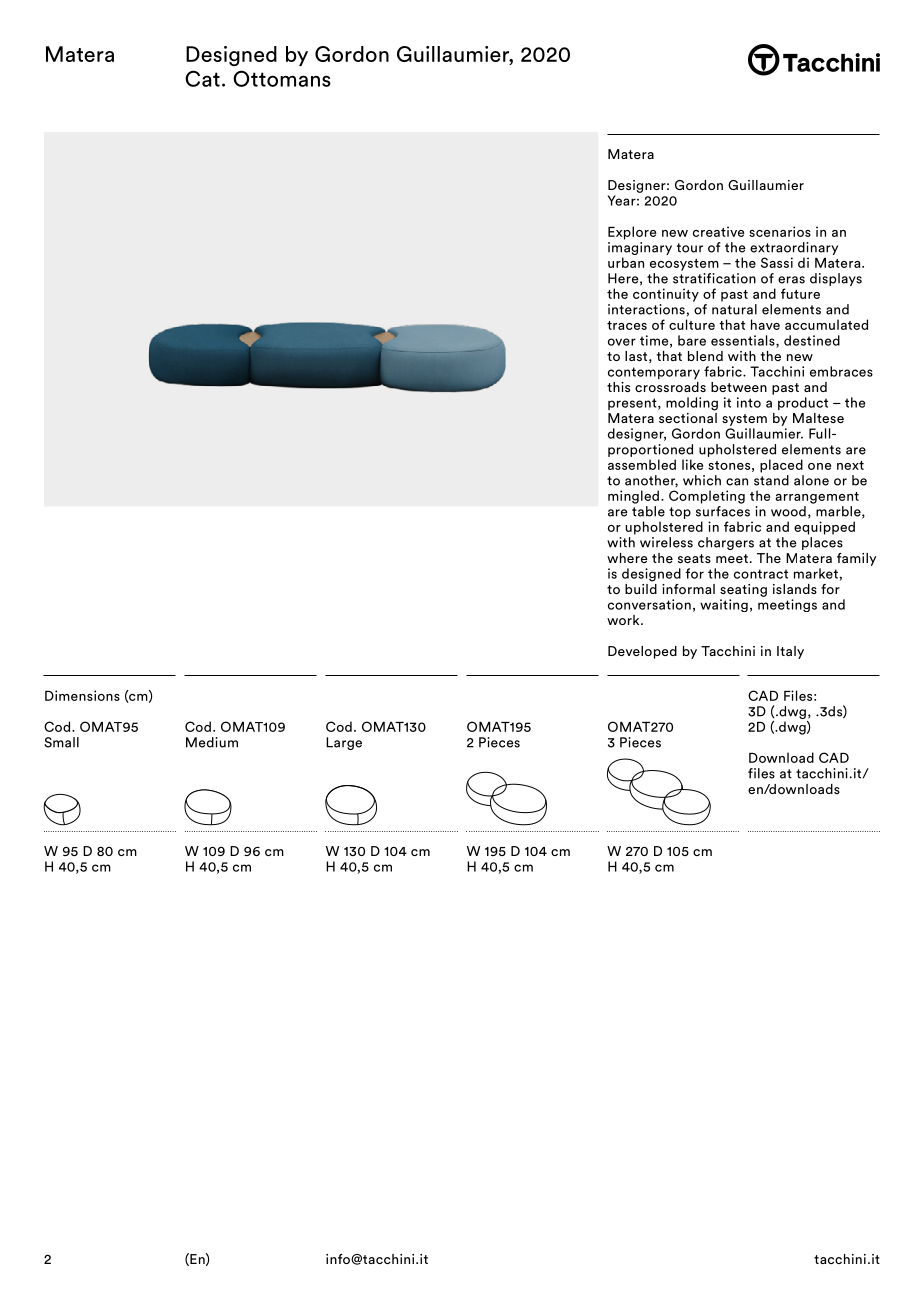  I want to click on natural, so click(734, 309).
